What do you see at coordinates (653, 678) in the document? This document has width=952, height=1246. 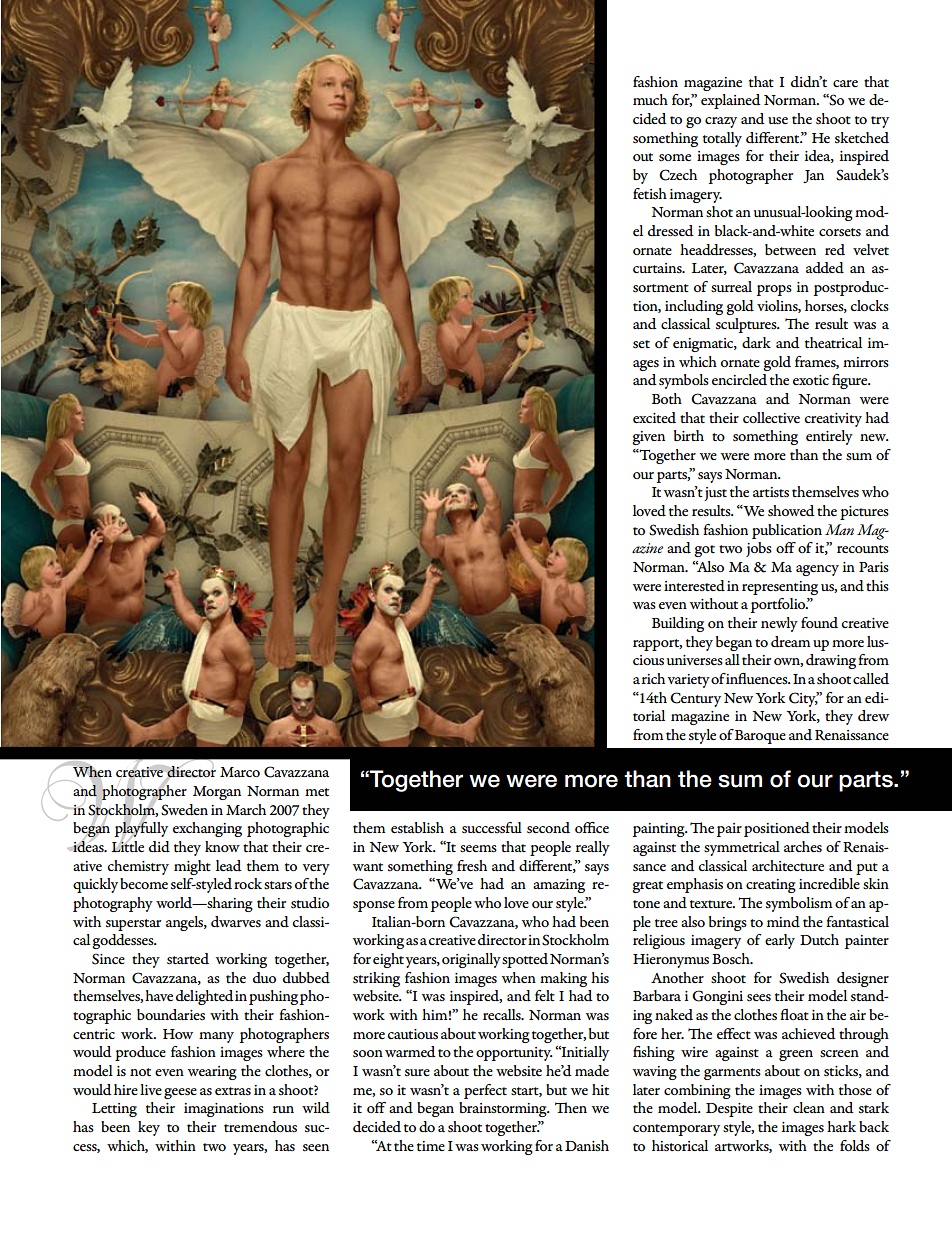 I see `rich` at bounding box center [653, 678].
